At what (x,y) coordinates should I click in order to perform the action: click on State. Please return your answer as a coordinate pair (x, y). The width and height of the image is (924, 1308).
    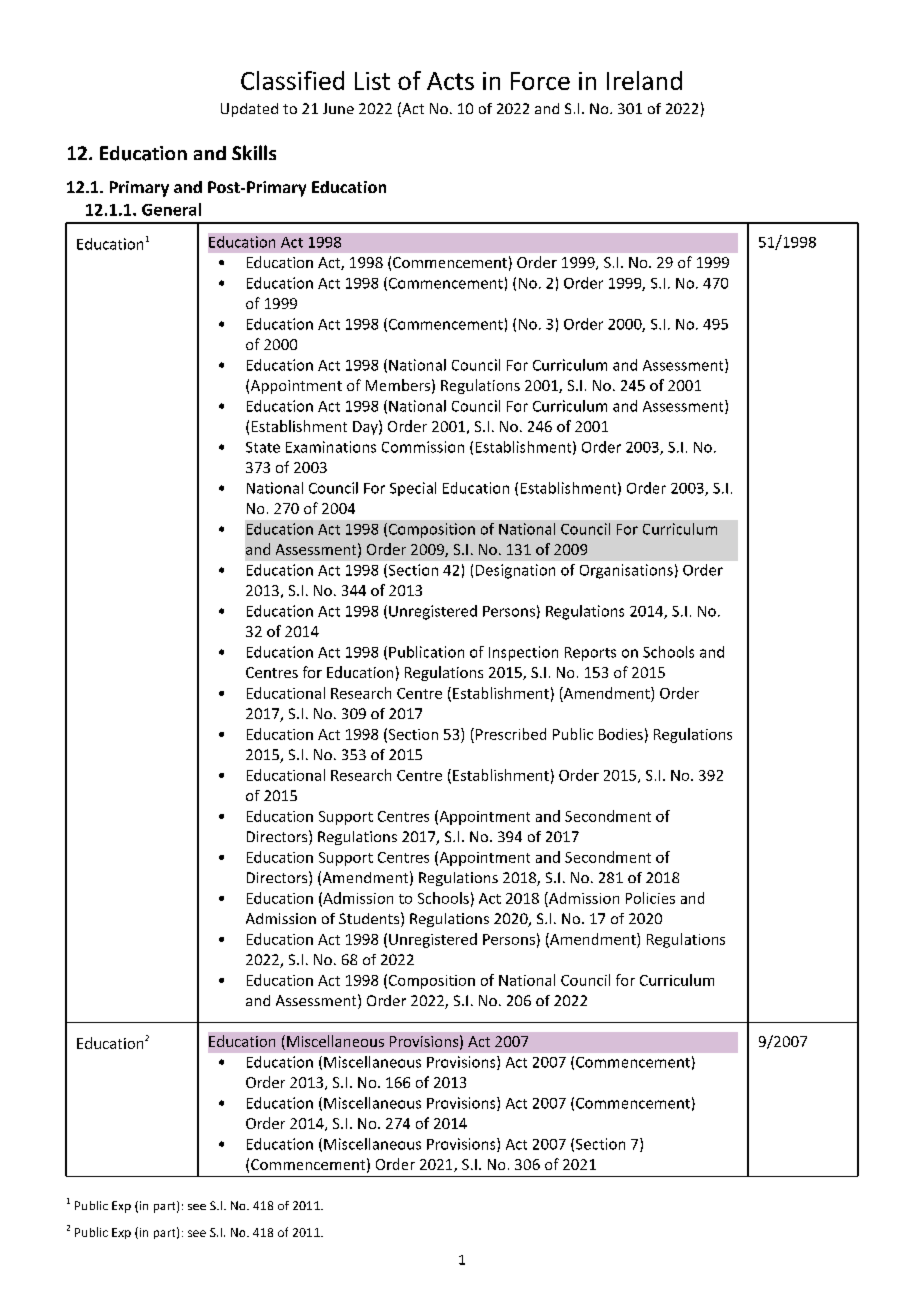
    Looking at the image, I should click on (263, 447).
